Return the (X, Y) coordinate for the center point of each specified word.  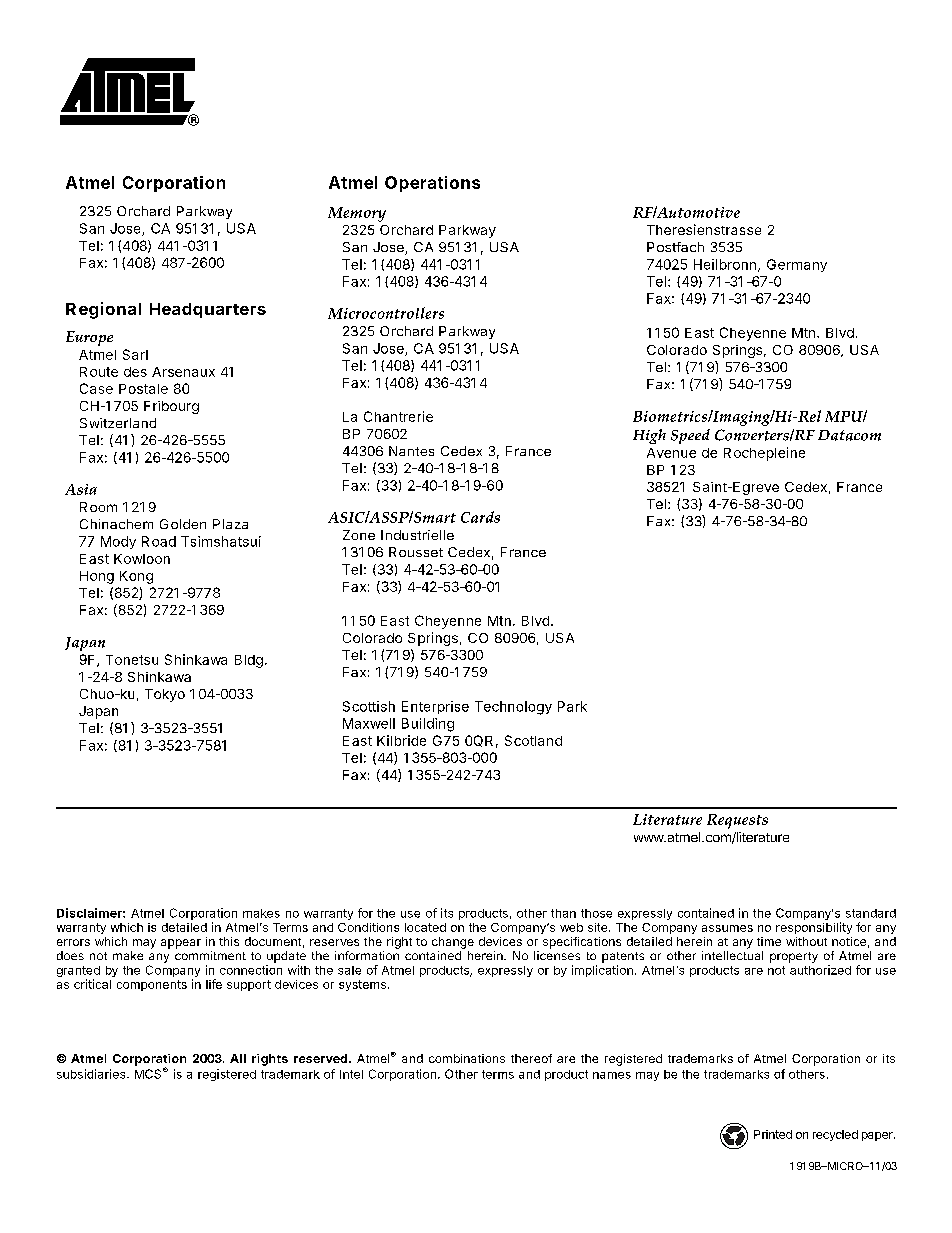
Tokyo (165, 695)
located (425, 927)
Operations (432, 184)
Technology (513, 708)
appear (181, 944)
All (238, 1058)
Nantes (411, 451)
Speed (690, 436)
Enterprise (435, 707)
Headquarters (208, 310)
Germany (797, 265)
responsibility (814, 928)
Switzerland (118, 423)
